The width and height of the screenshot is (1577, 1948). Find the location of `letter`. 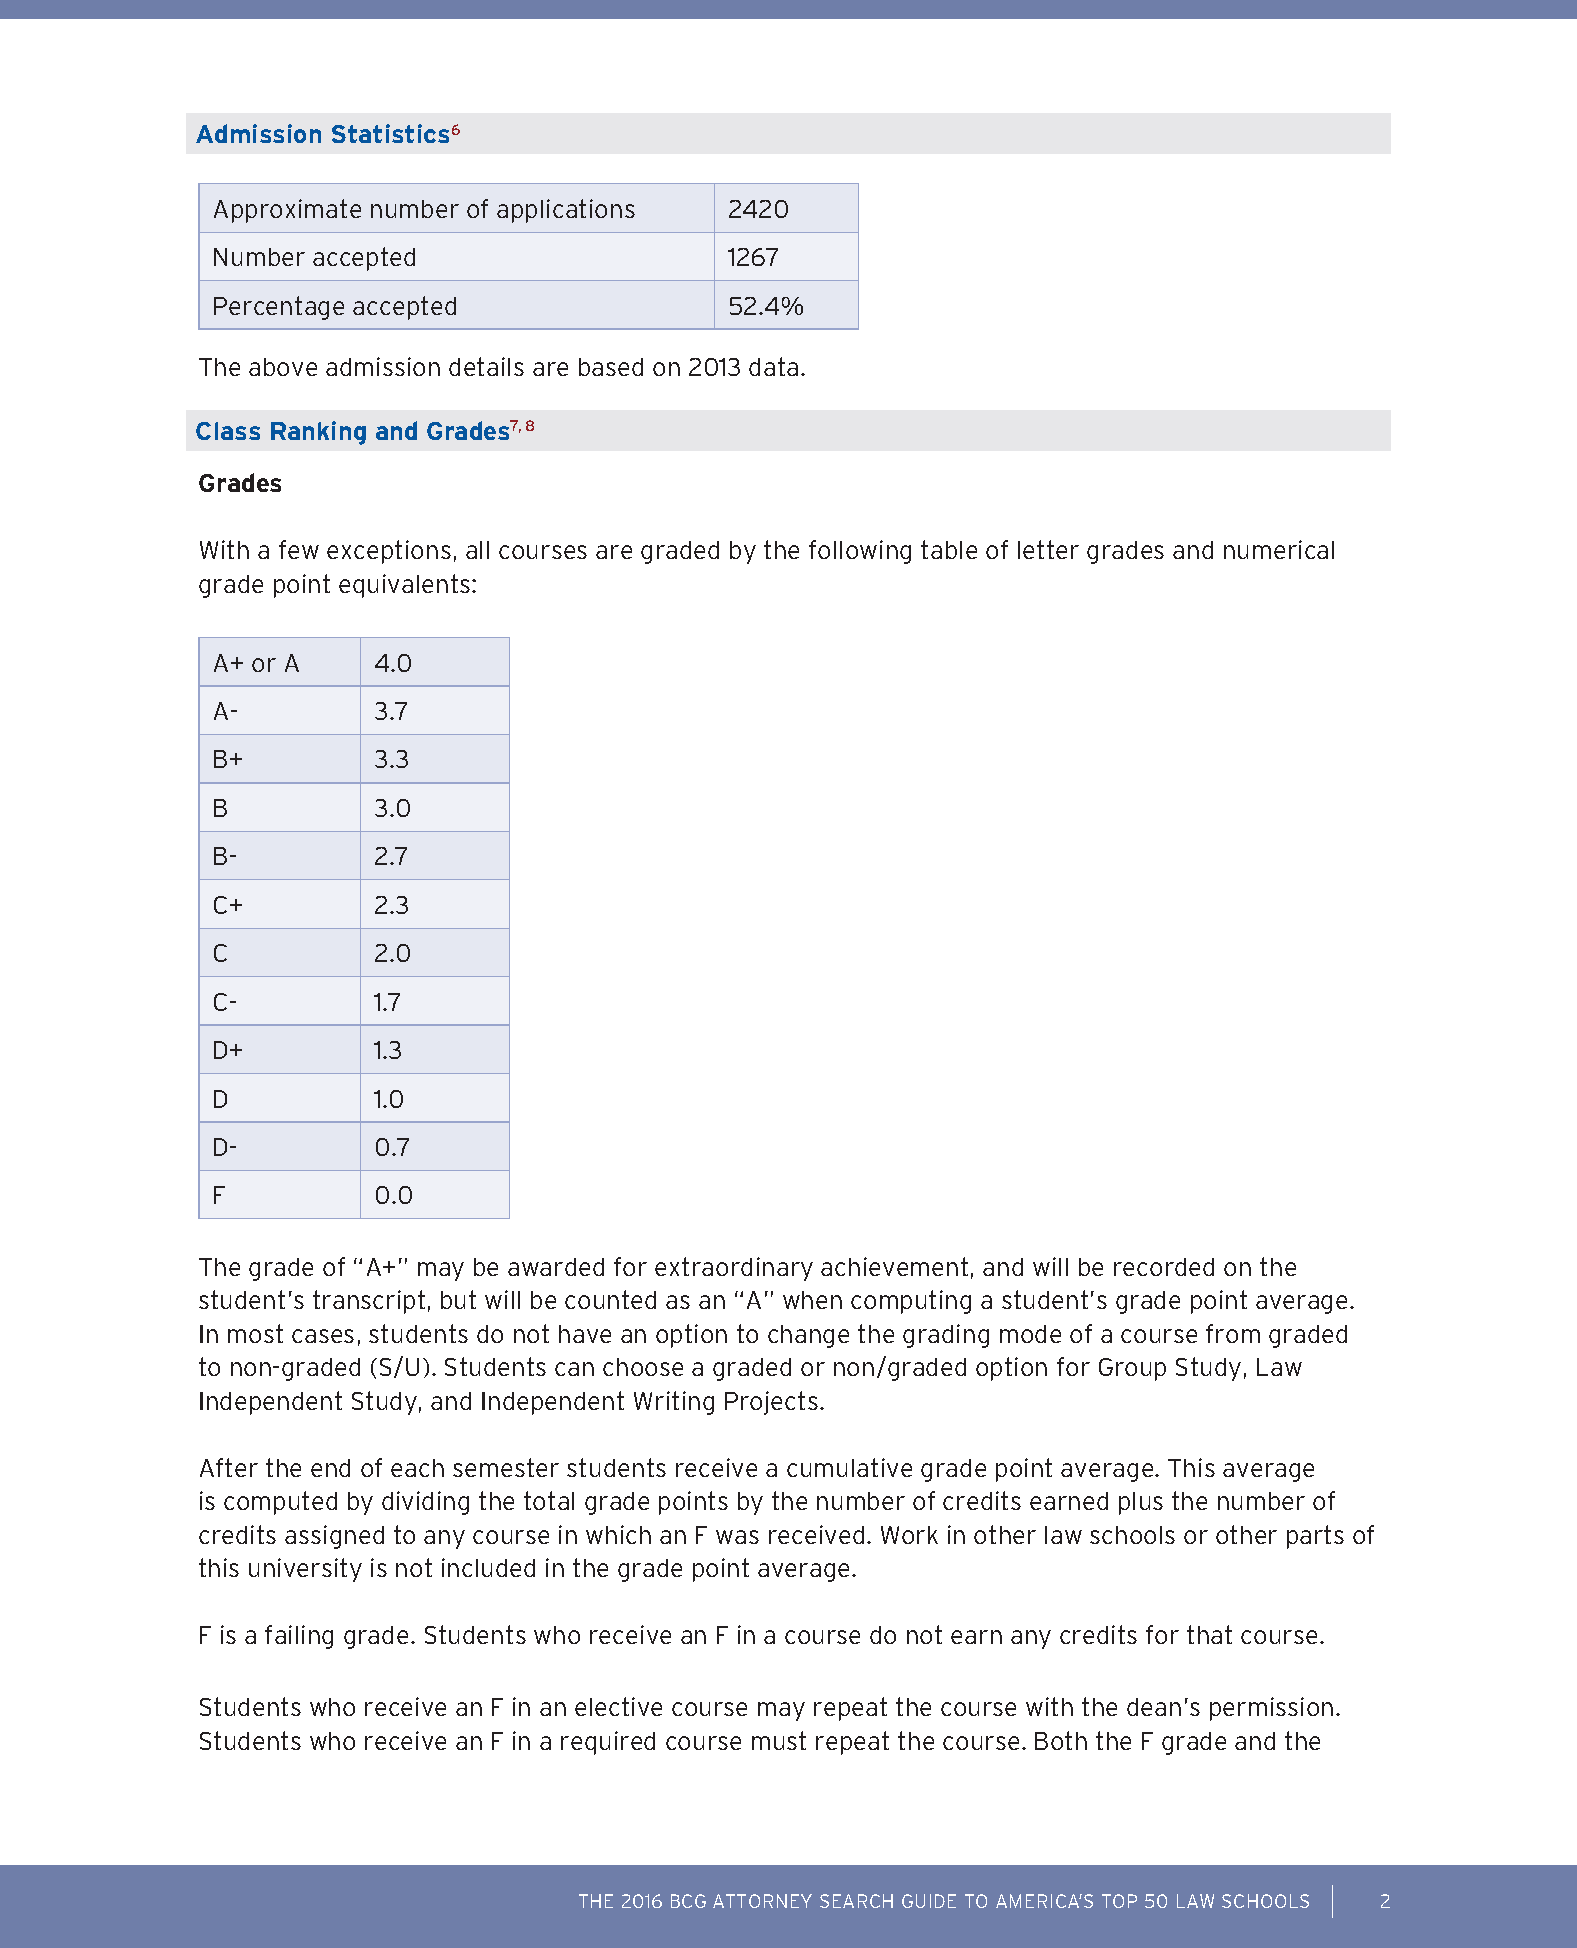

letter is located at coordinates (1048, 549).
